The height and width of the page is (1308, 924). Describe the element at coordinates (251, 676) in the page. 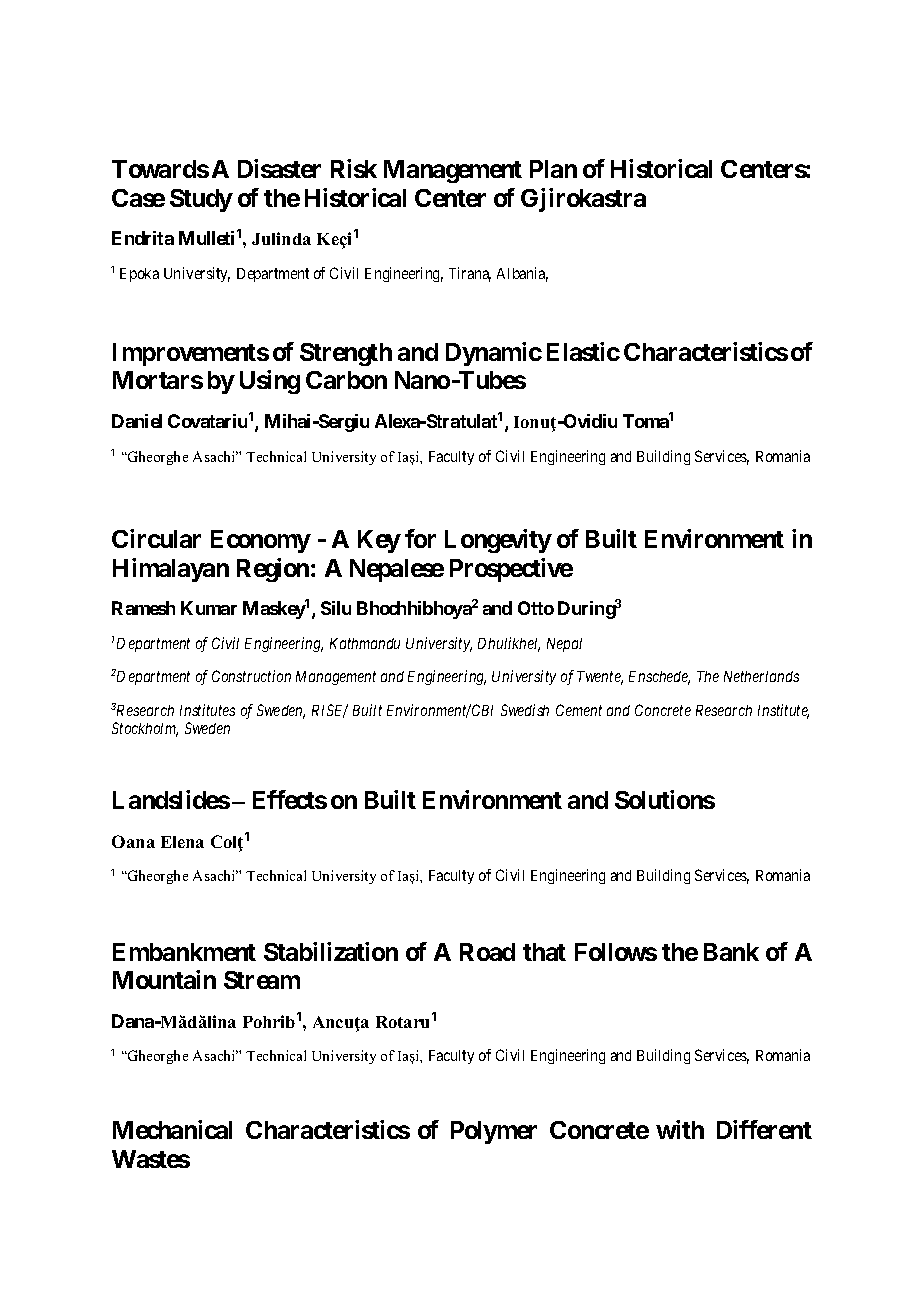

I see `Construction` at that location.
